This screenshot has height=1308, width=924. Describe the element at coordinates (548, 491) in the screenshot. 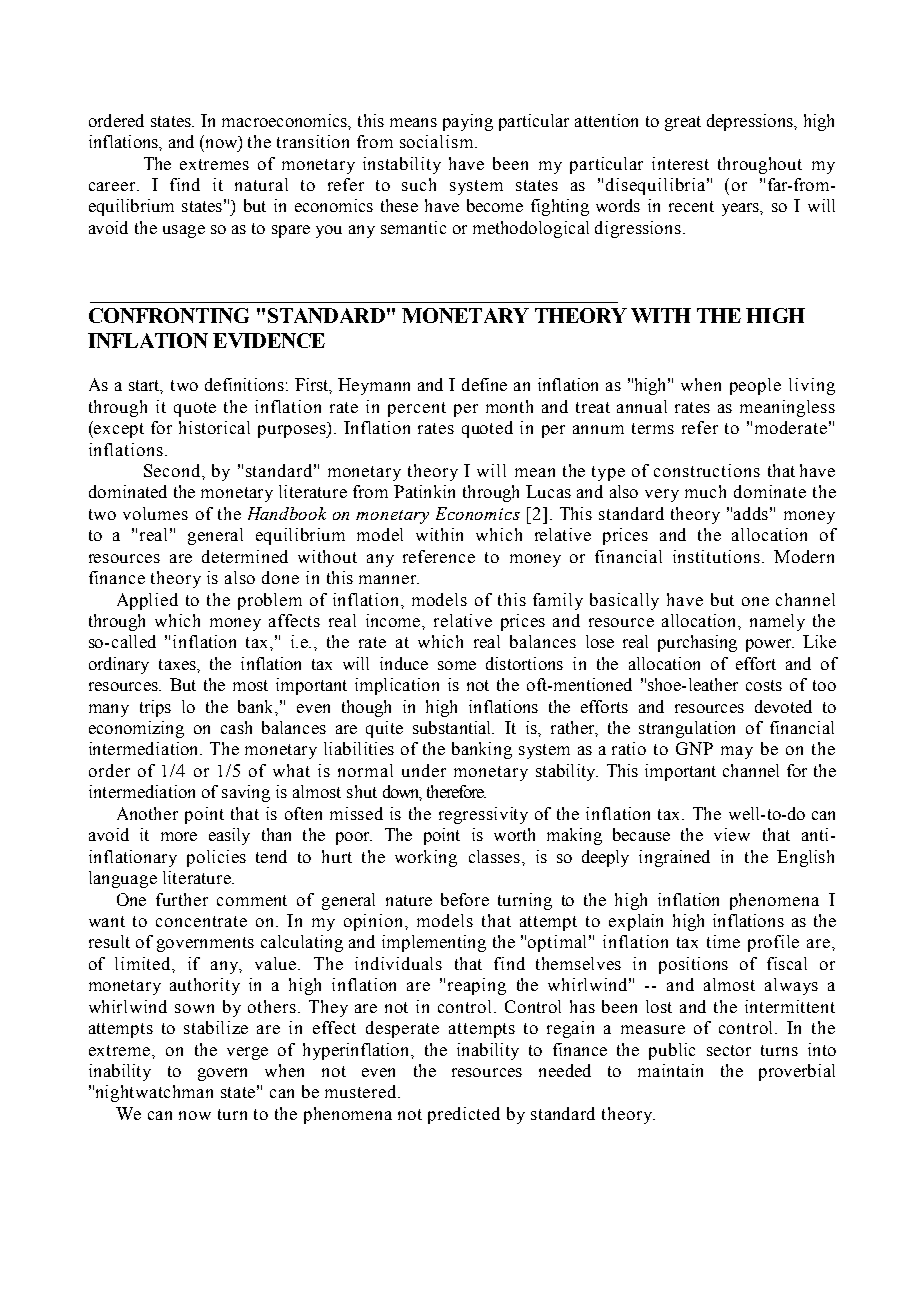

I see `Lucas` at that location.
